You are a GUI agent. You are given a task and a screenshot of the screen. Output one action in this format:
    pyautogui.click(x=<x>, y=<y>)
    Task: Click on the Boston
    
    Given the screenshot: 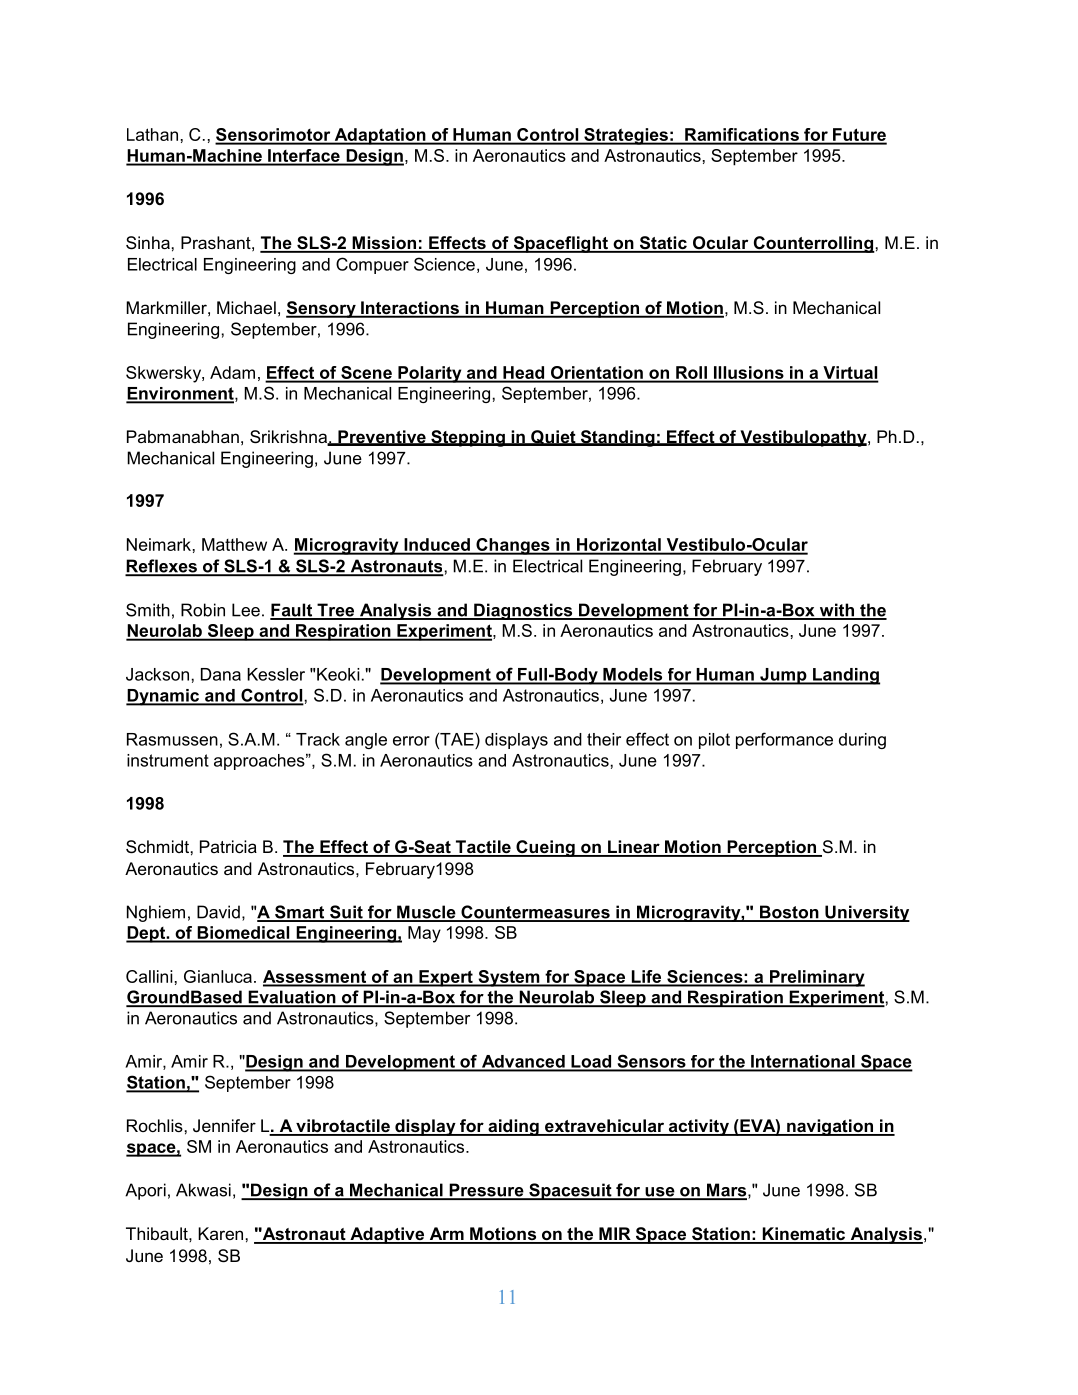 What is the action you would take?
    pyautogui.click(x=789, y=913)
